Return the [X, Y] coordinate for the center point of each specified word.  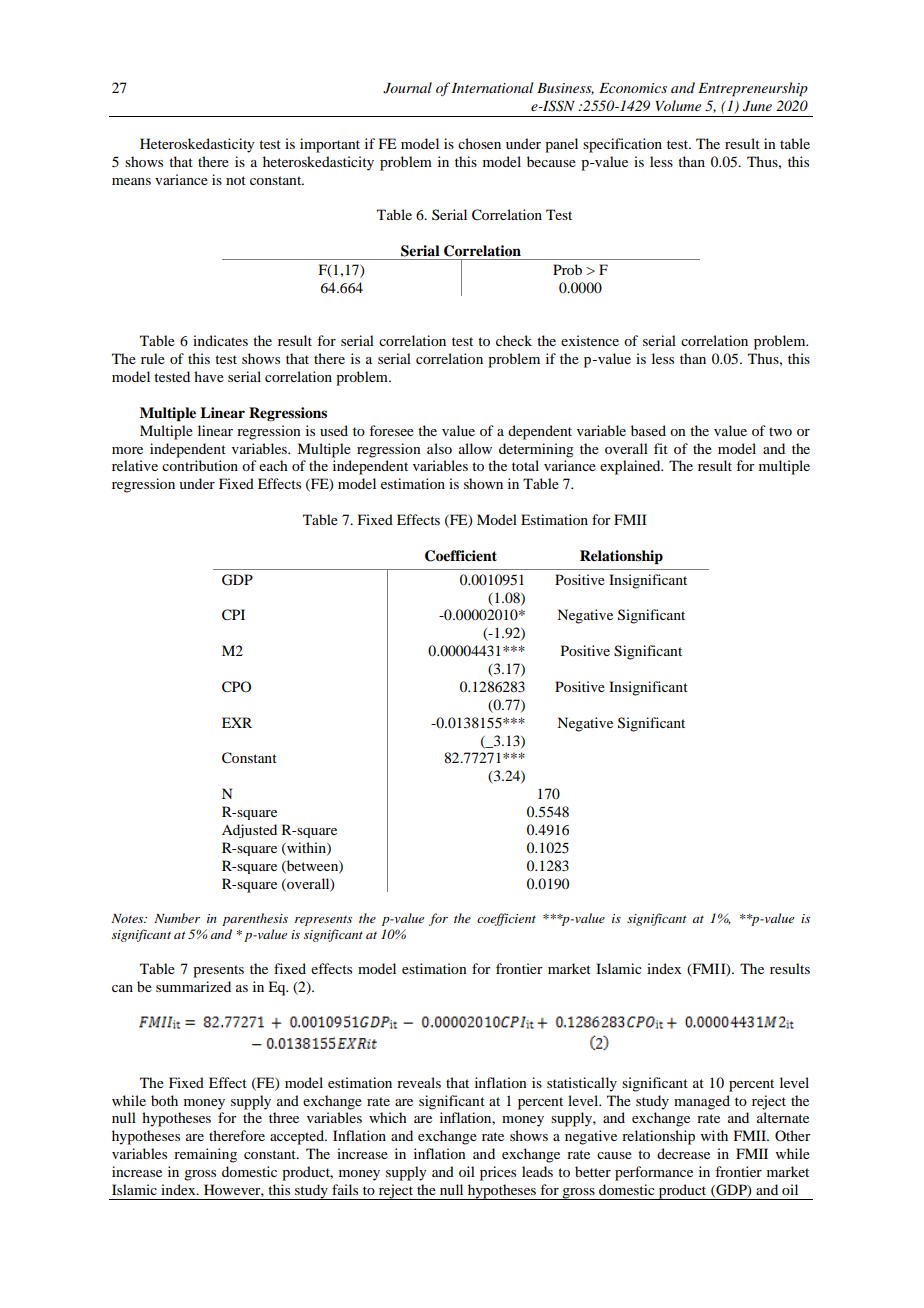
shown [483, 483]
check [514, 340]
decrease [683, 1153]
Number [177, 918]
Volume [678, 105]
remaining [205, 1155]
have [209, 376]
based [648, 430]
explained [631, 467]
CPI [233, 615]
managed [702, 1102]
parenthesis [255, 919]
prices [498, 1173]
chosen [479, 143]
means [131, 181]
